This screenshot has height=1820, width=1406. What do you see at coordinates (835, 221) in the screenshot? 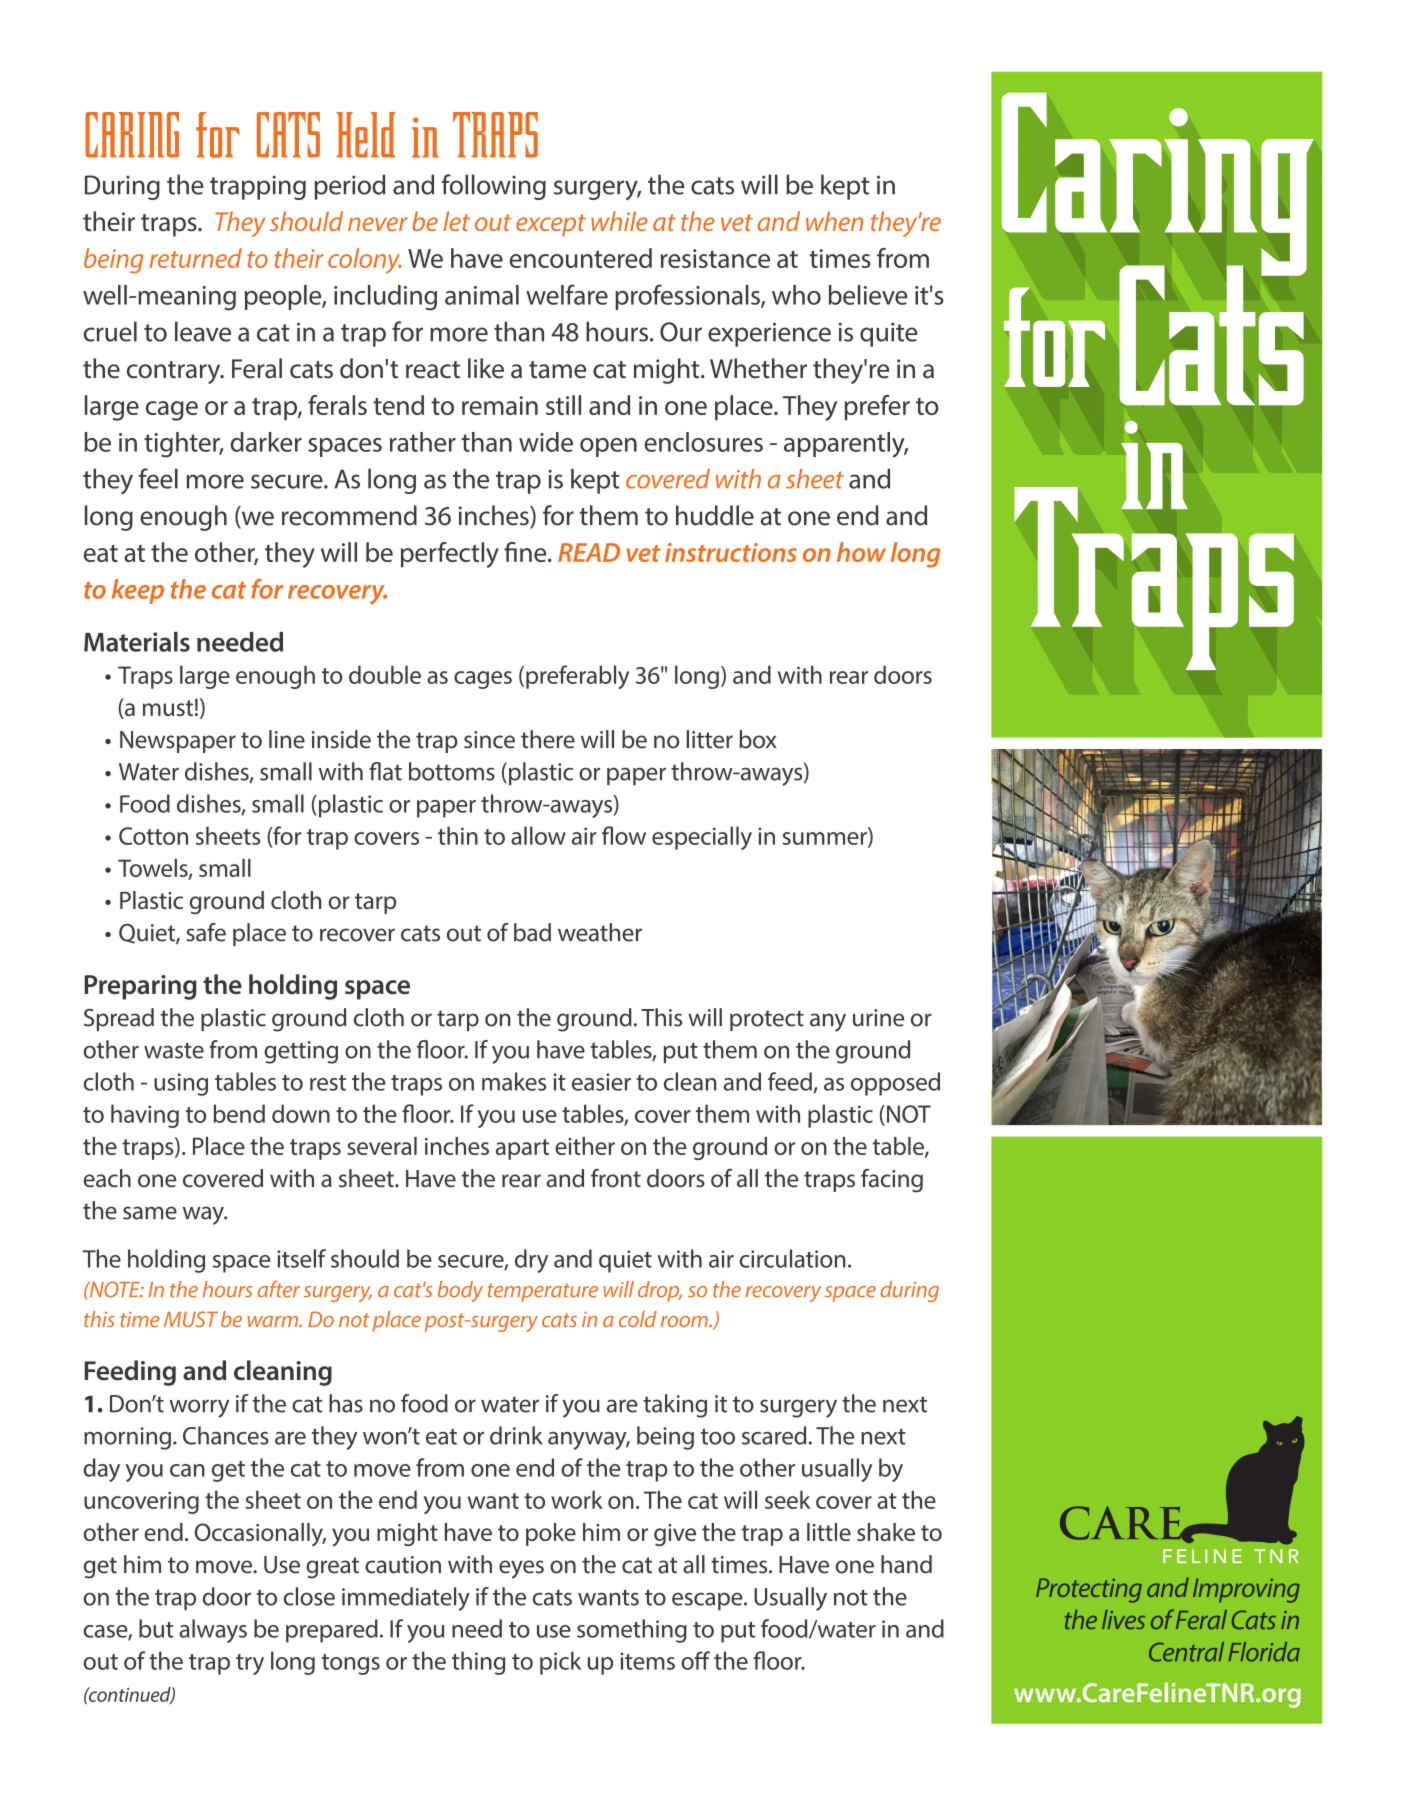
I see `when` at bounding box center [835, 221].
